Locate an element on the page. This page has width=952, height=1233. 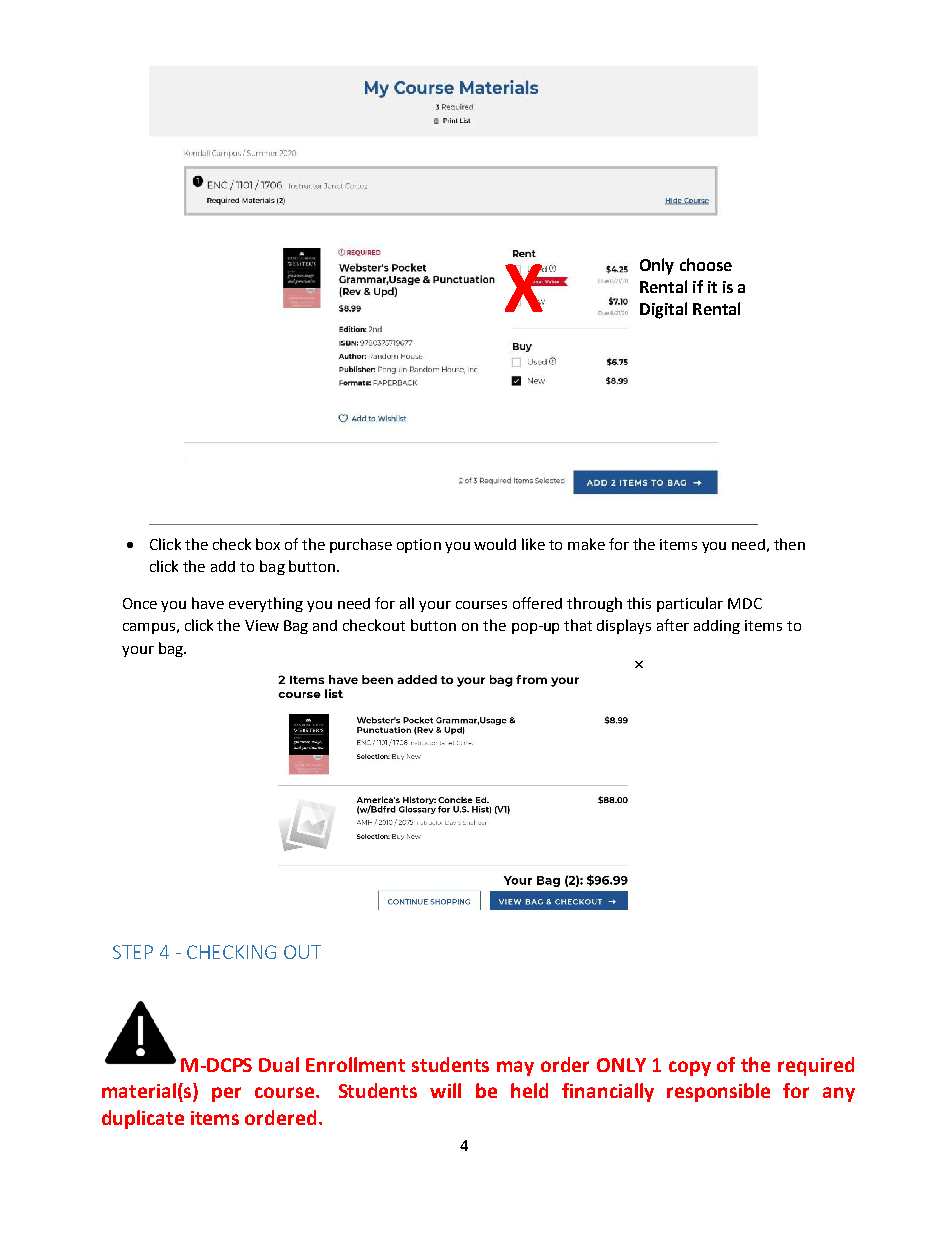
View is located at coordinates (262, 625).
